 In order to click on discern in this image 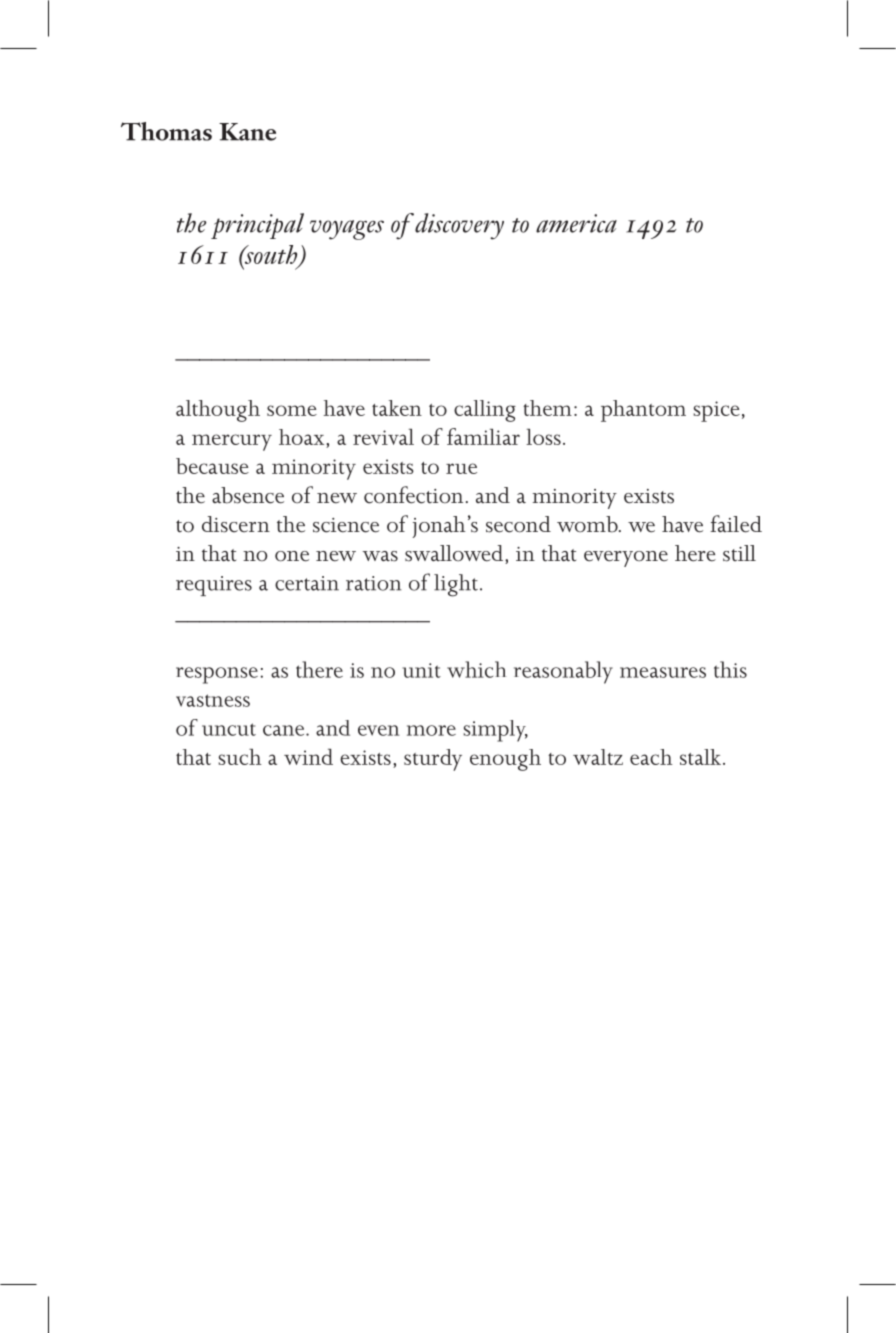, I will do `click(236, 524)`.
